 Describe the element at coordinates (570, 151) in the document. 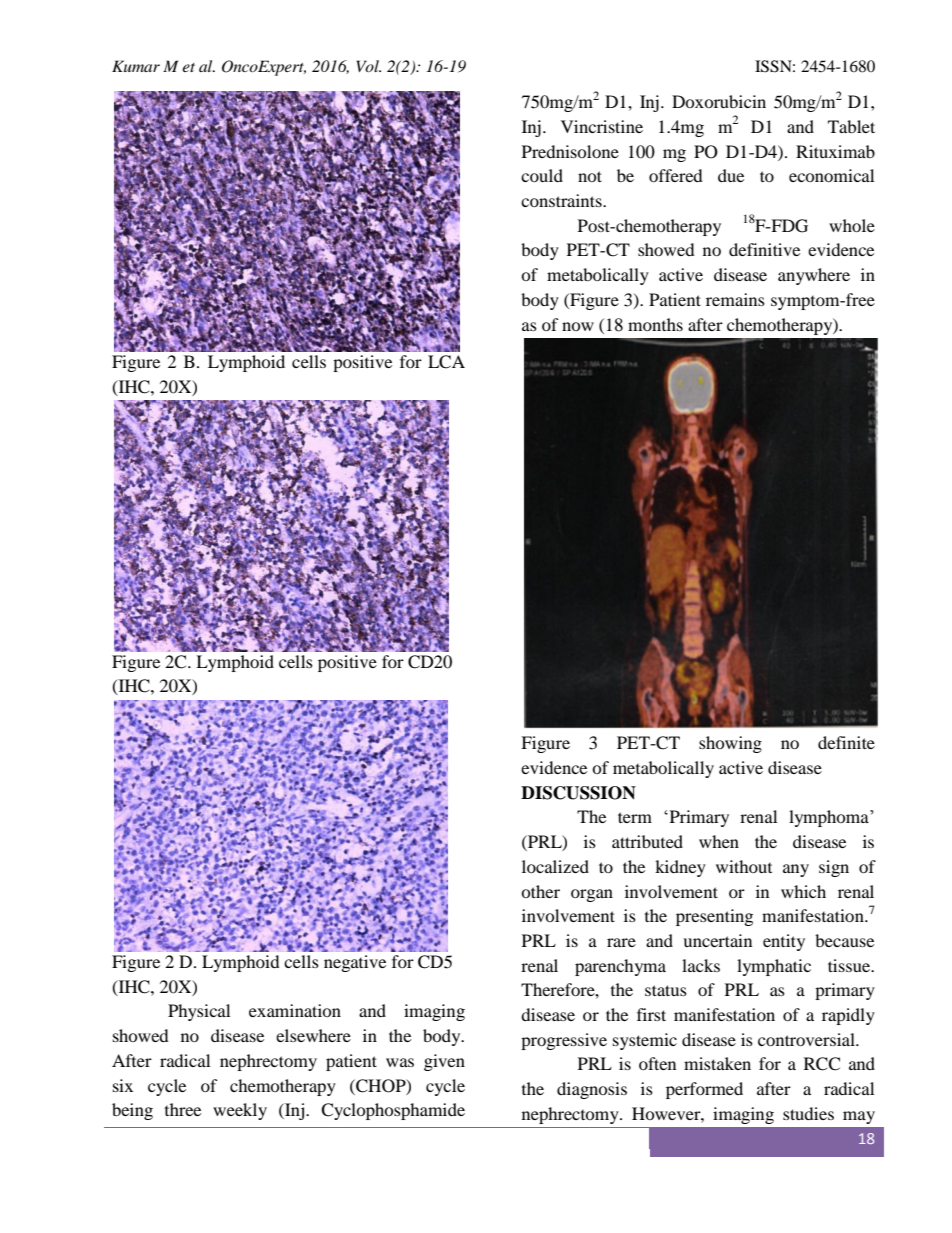

I see `Prednisolone` at that location.
